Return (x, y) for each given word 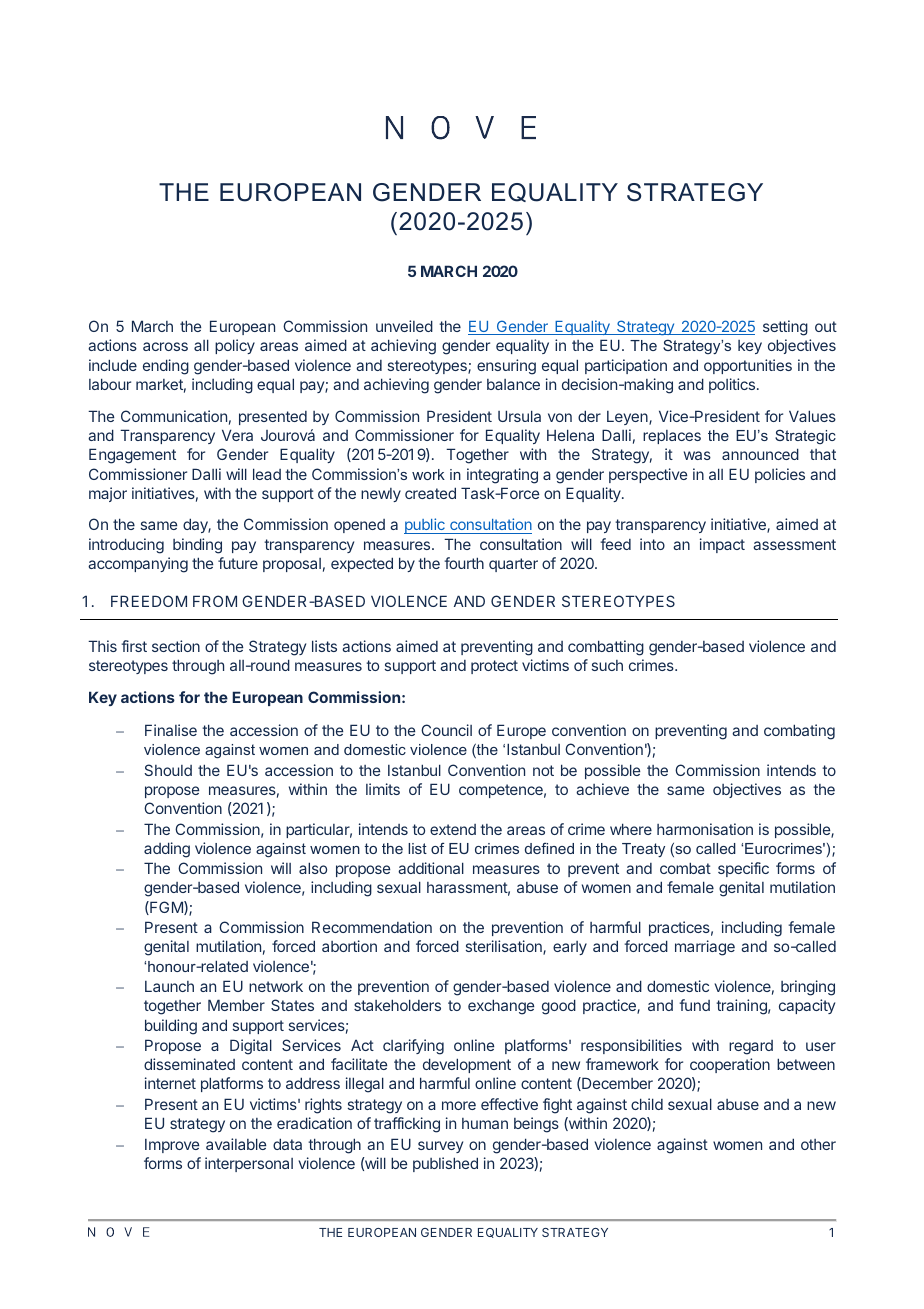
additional (431, 868)
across (165, 346)
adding (167, 850)
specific (743, 869)
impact (722, 545)
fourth (464, 563)
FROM (215, 601)
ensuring (506, 367)
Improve (172, 1146)
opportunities (748, 366)
